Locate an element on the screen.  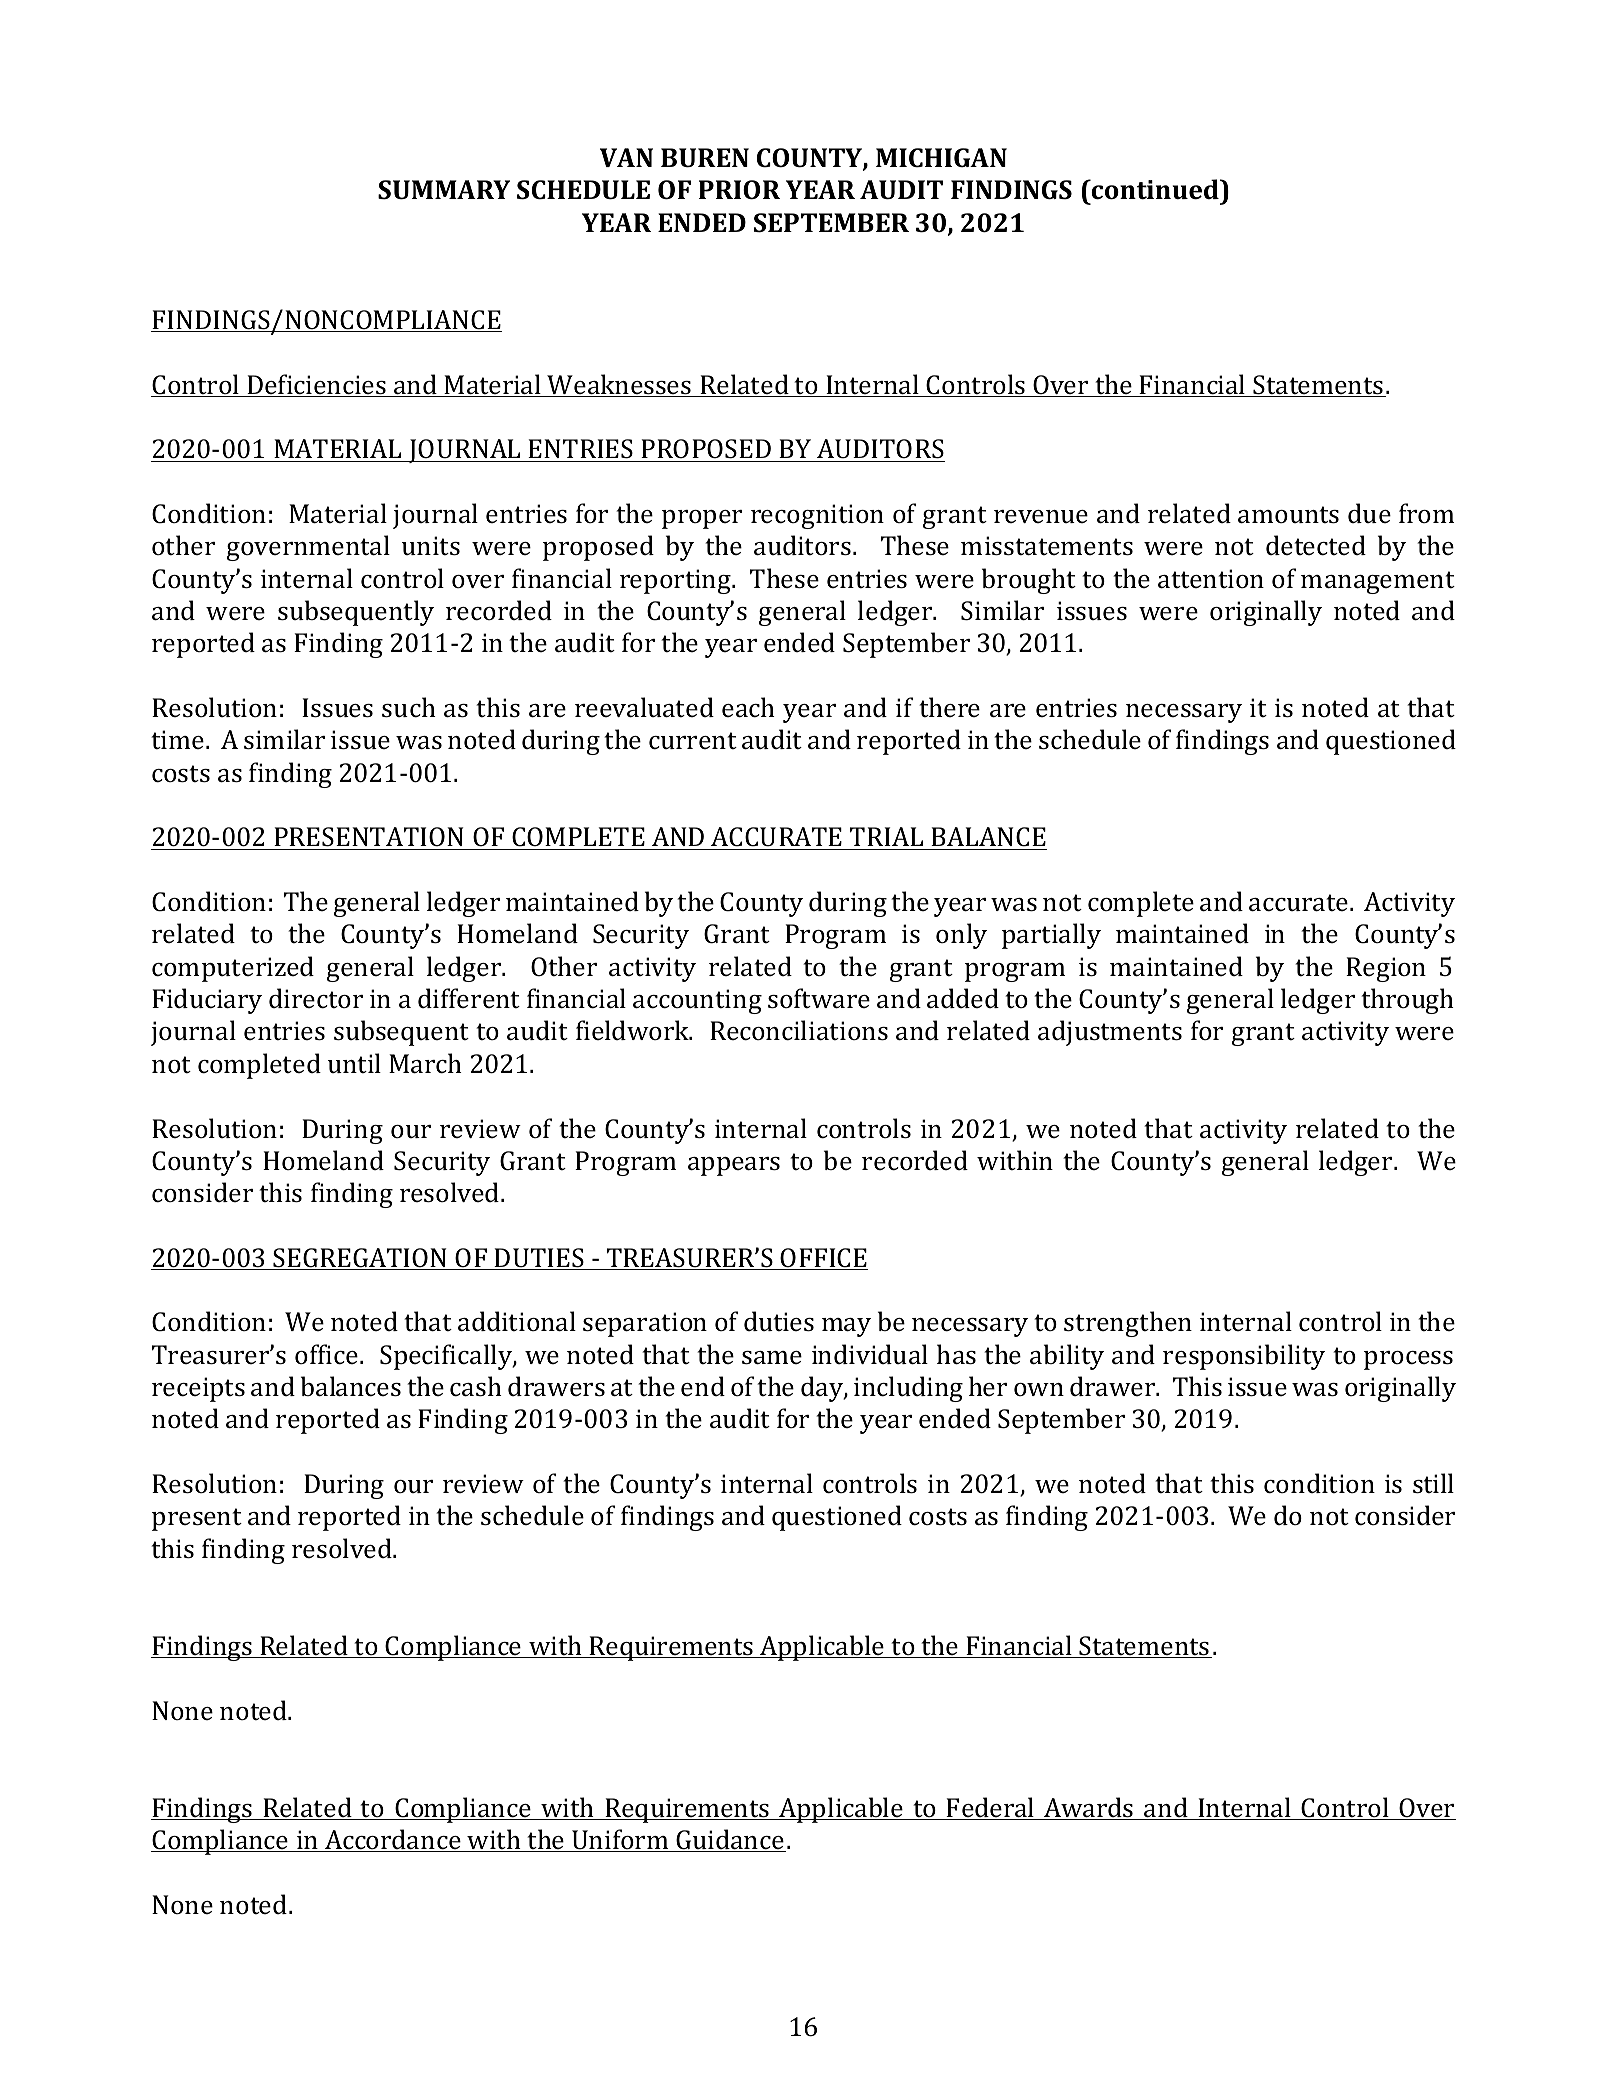
SUMMARY is located at coordinates (444, 190).
